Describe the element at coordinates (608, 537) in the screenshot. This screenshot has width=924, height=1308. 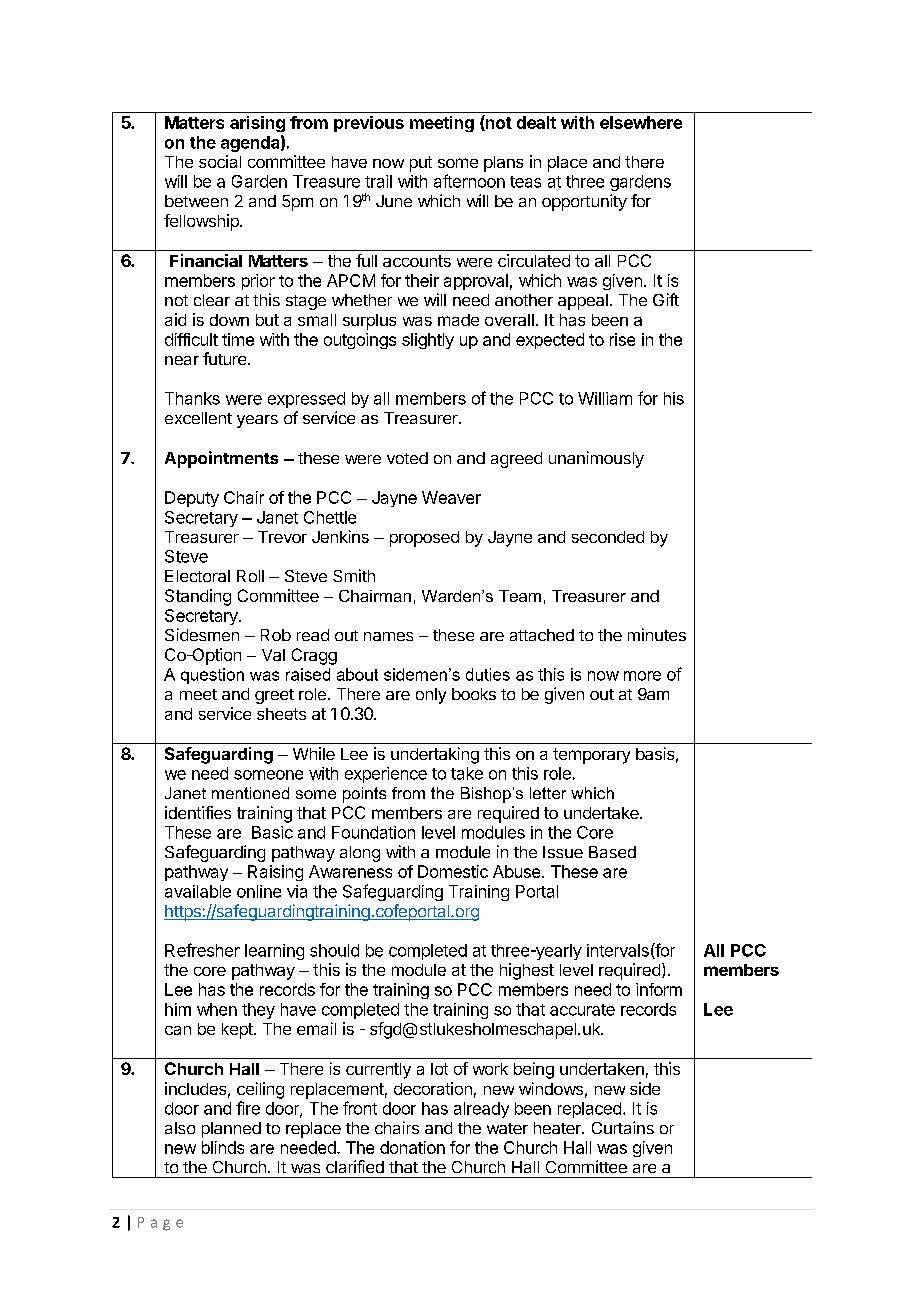
I see `seconded` at that location.
